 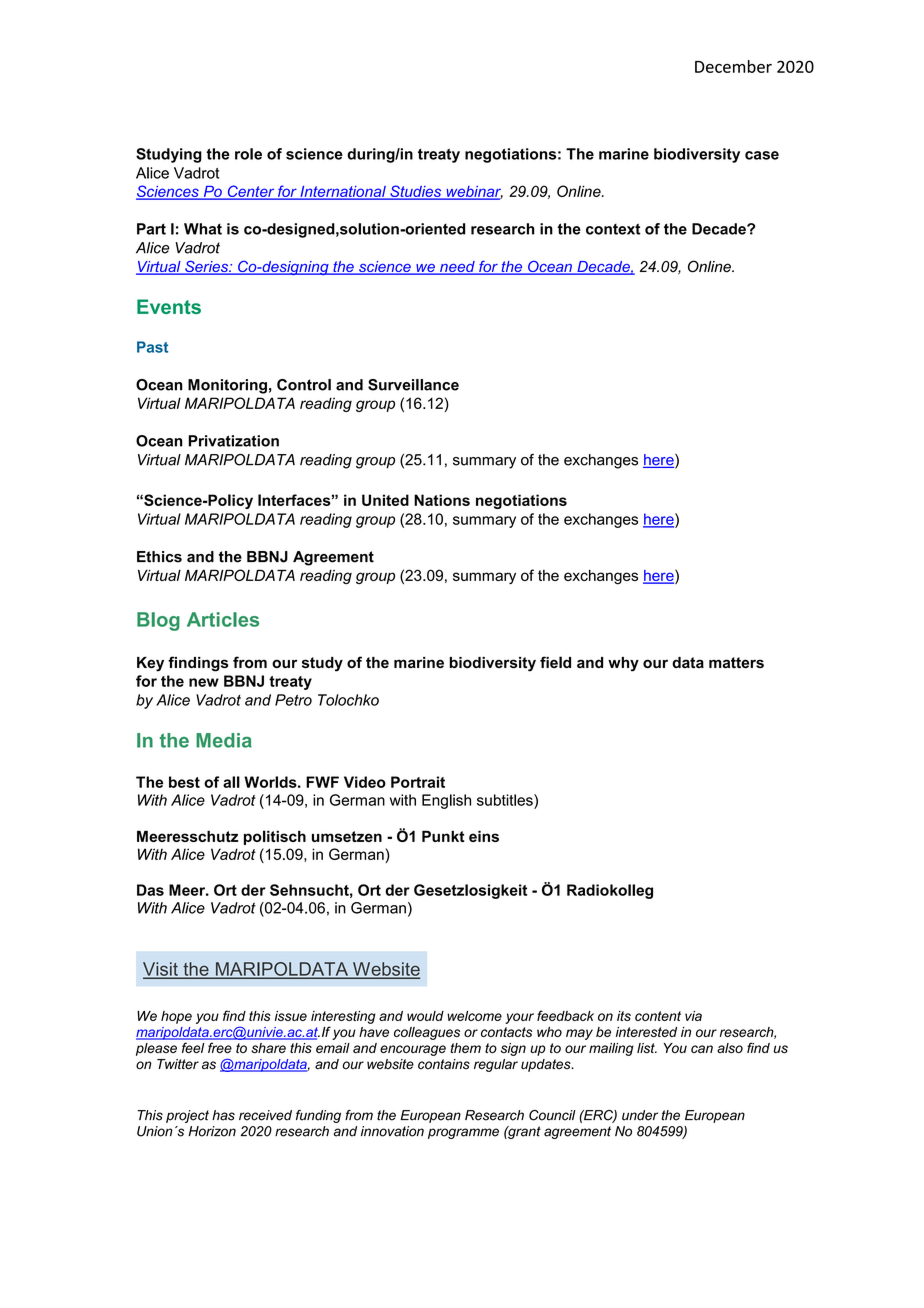 I want to click on webinar, so click(x=473, y=193).
